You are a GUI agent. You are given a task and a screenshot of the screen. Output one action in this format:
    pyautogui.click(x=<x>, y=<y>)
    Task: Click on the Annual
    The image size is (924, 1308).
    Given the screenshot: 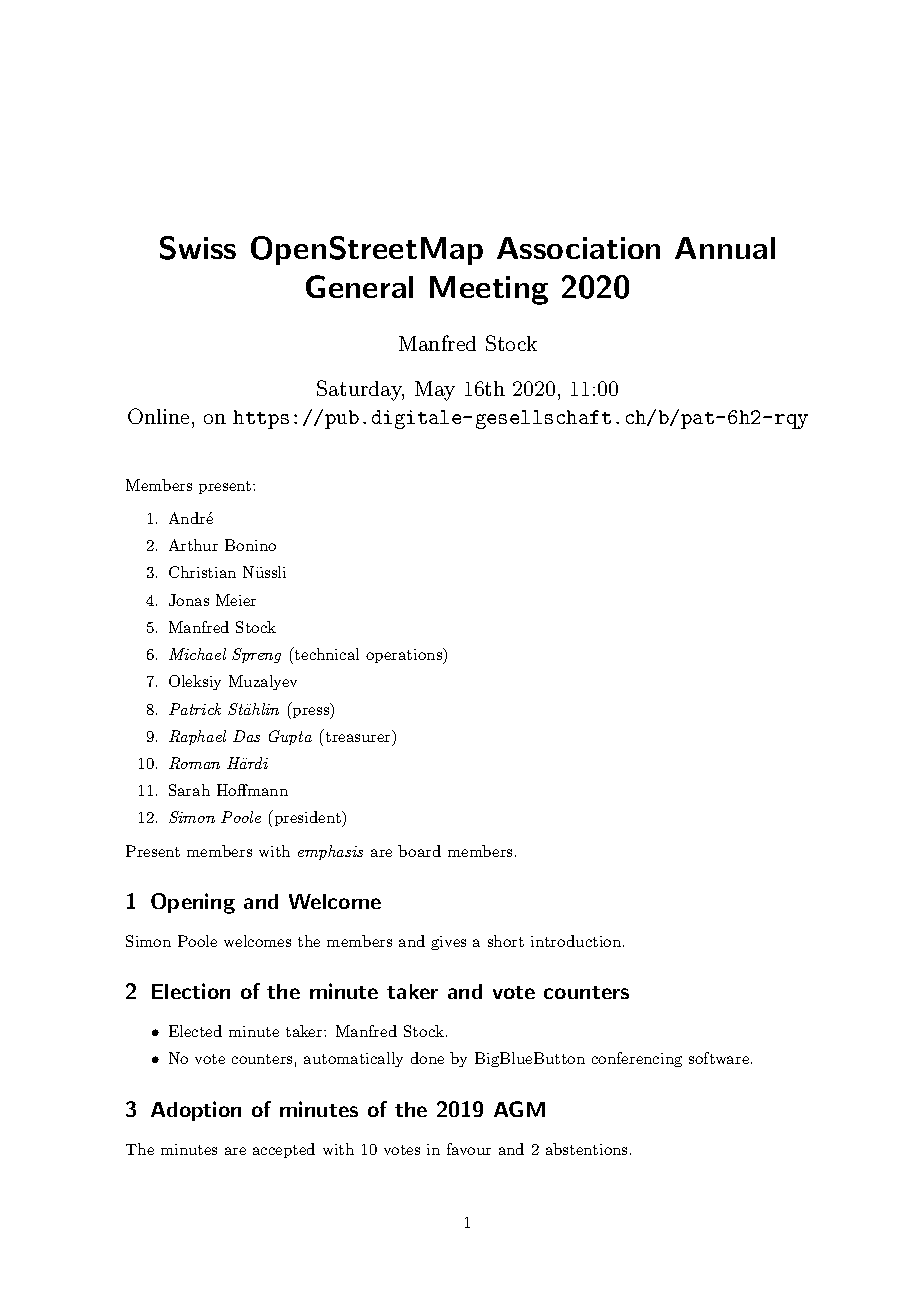 What is the action you would take?
    pyautogui.click(x=725, y=248)
